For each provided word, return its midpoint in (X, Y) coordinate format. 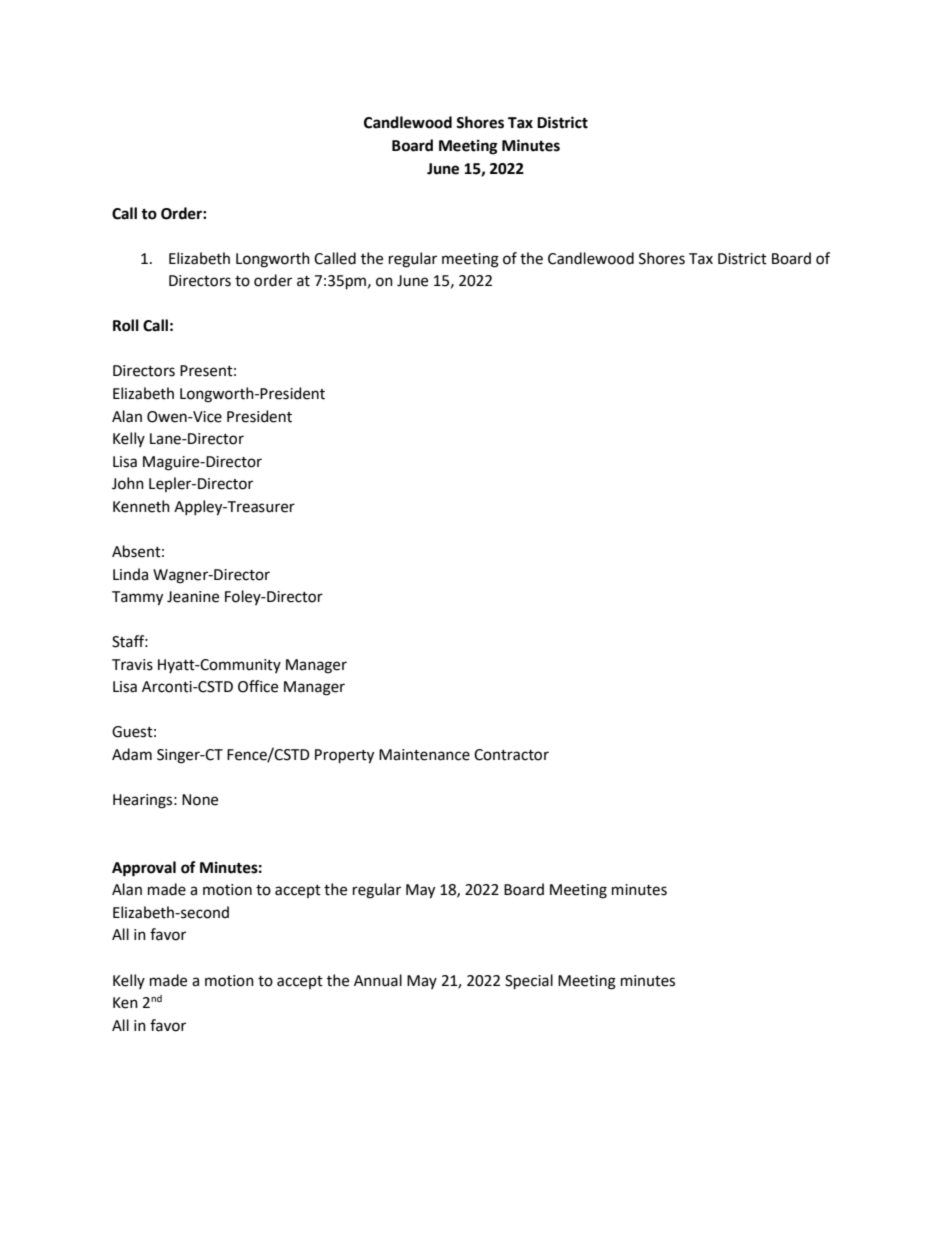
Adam (132, 754)
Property (344, 756)
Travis (132, 665)
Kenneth (141, 506)
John (128, 483)
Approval (144, 869)
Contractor (511, 755)
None (200, 800)
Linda (130, 574)
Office (258, 686)
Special (529, 981)
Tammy (137, 598)
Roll (126, 325)
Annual (378, 980)
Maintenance (424, 755)
